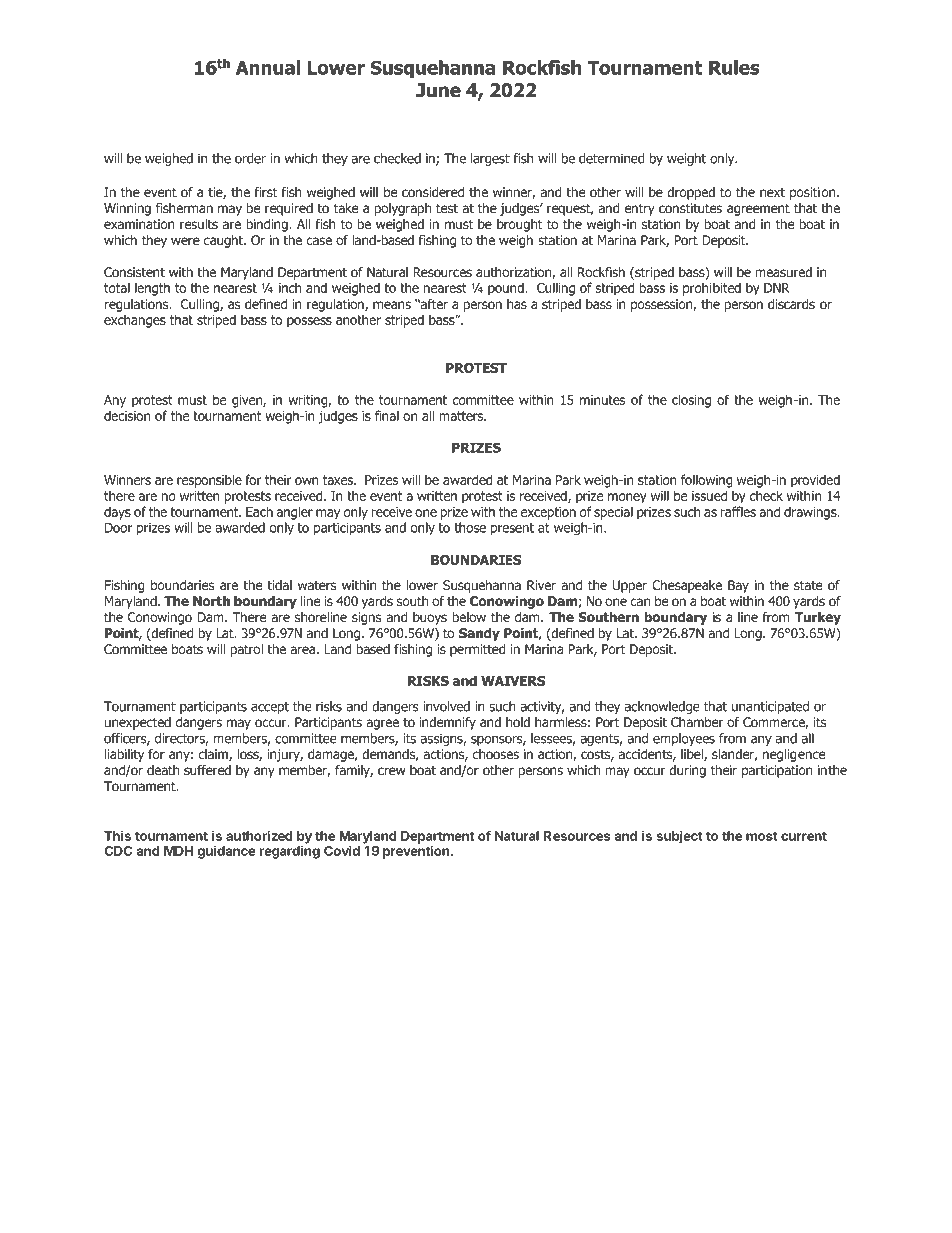 This image has width=952, height=1233. What do you see at coordinates (438, 90) in the image?
I see `June` at bounding box center [438, 90].
